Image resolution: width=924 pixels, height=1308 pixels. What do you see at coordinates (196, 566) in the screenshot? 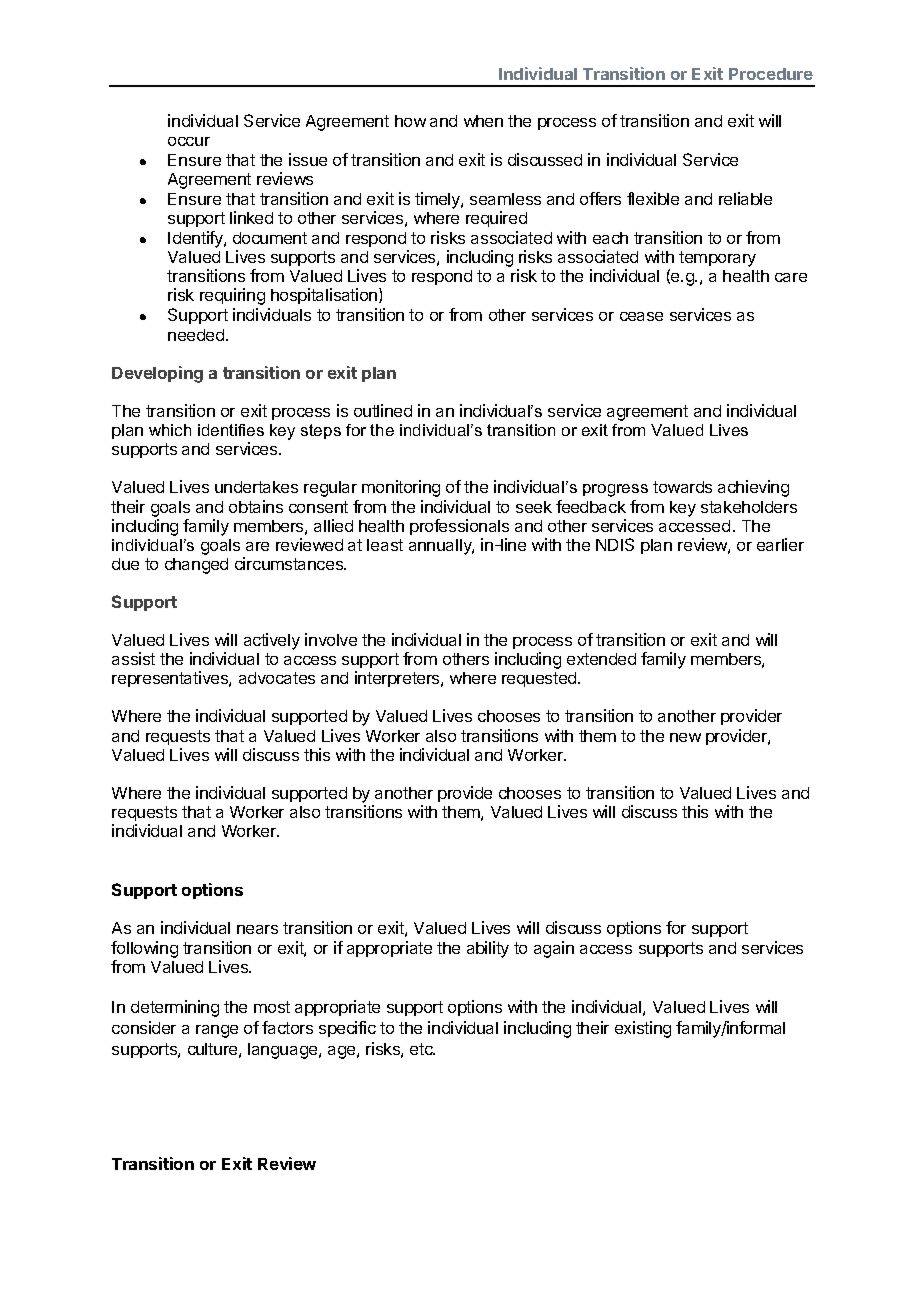
I see `changed` at bounding box center [196, 566].
